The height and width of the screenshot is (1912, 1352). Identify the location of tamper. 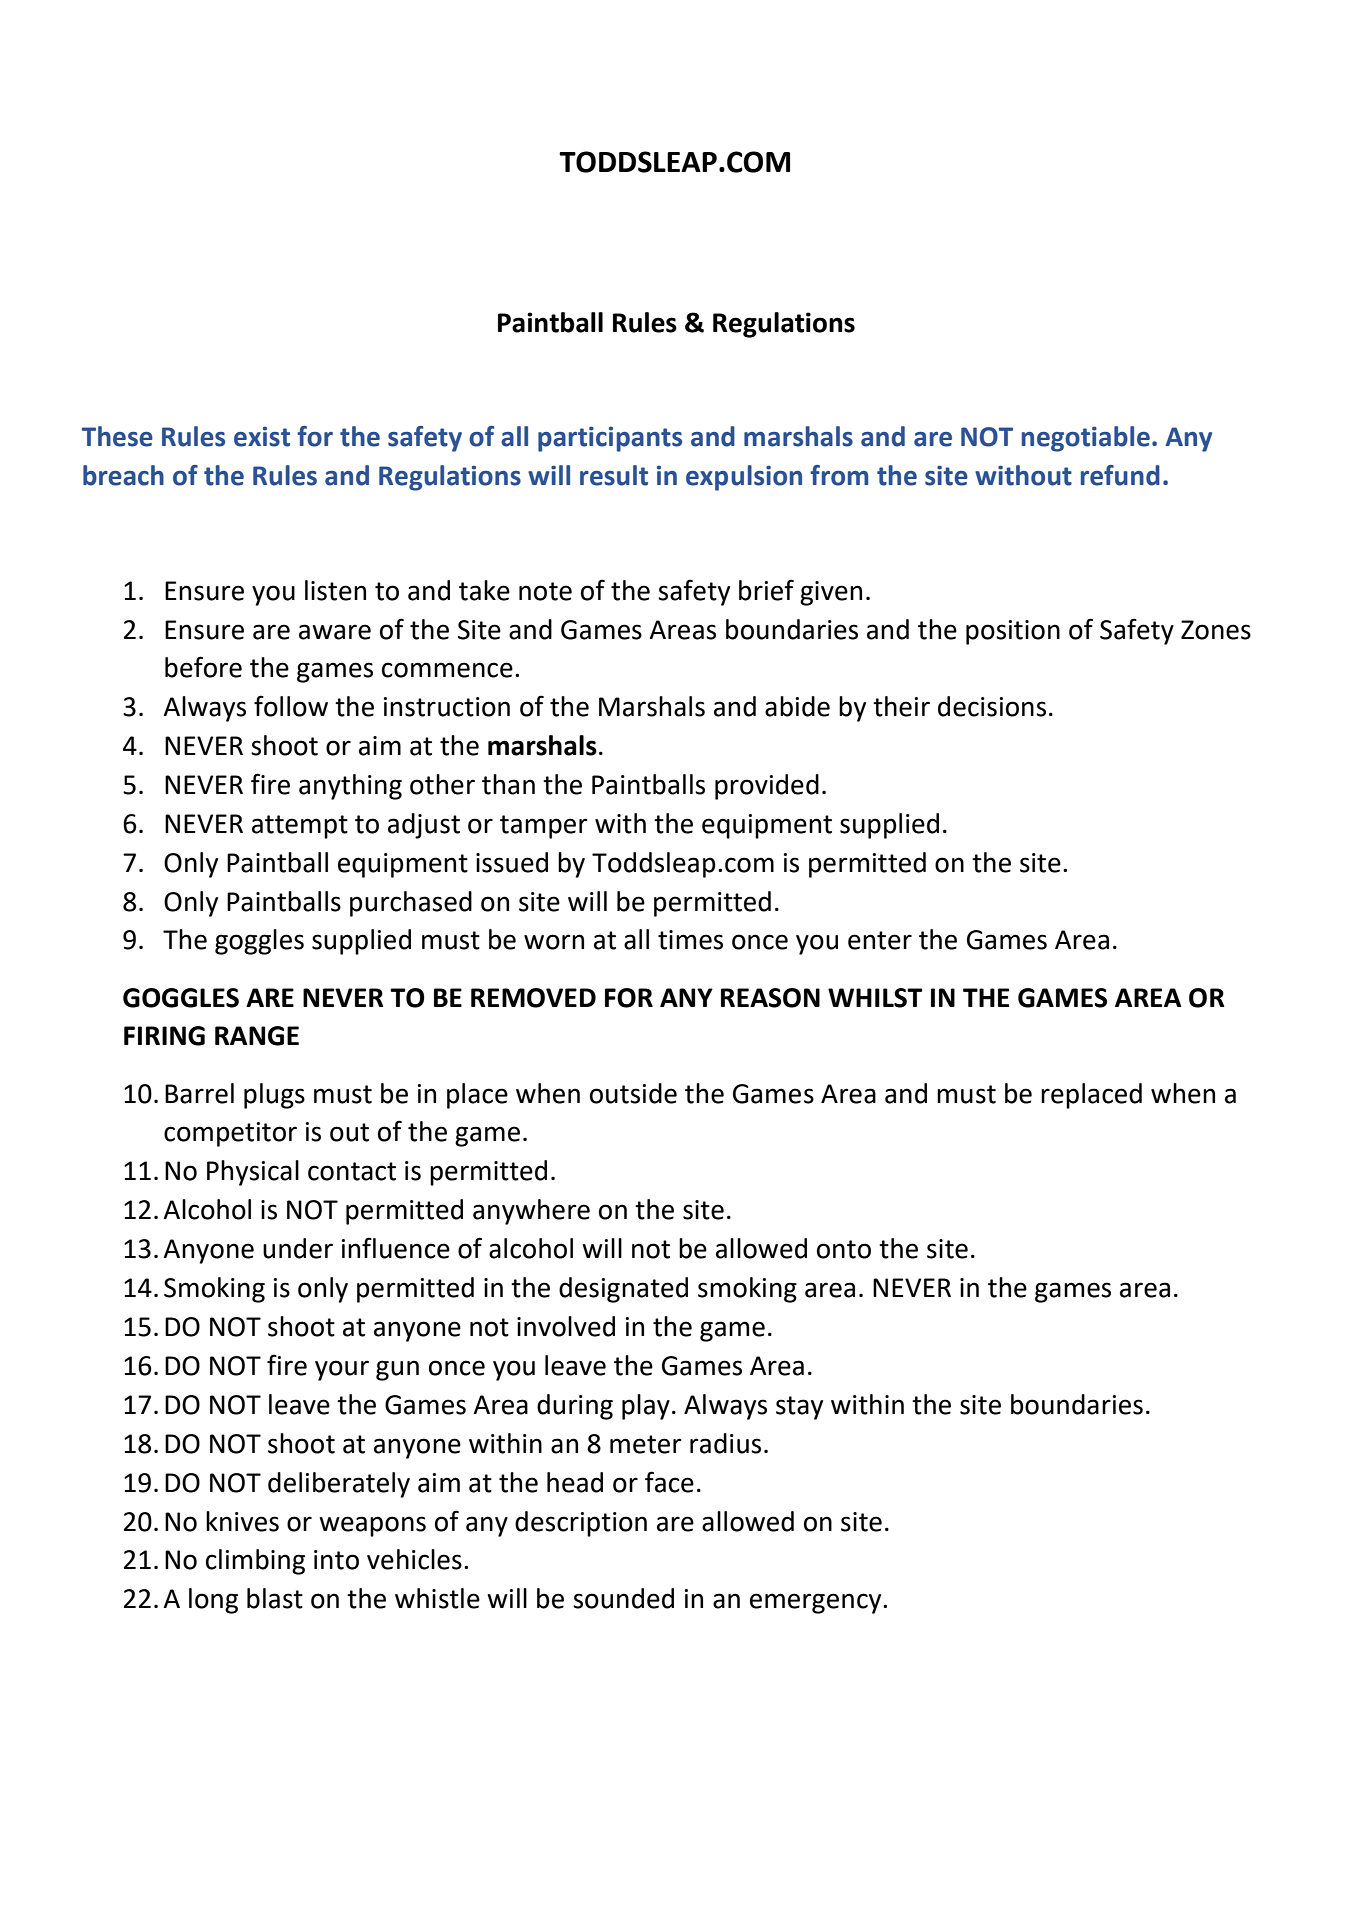
(544, 827).
